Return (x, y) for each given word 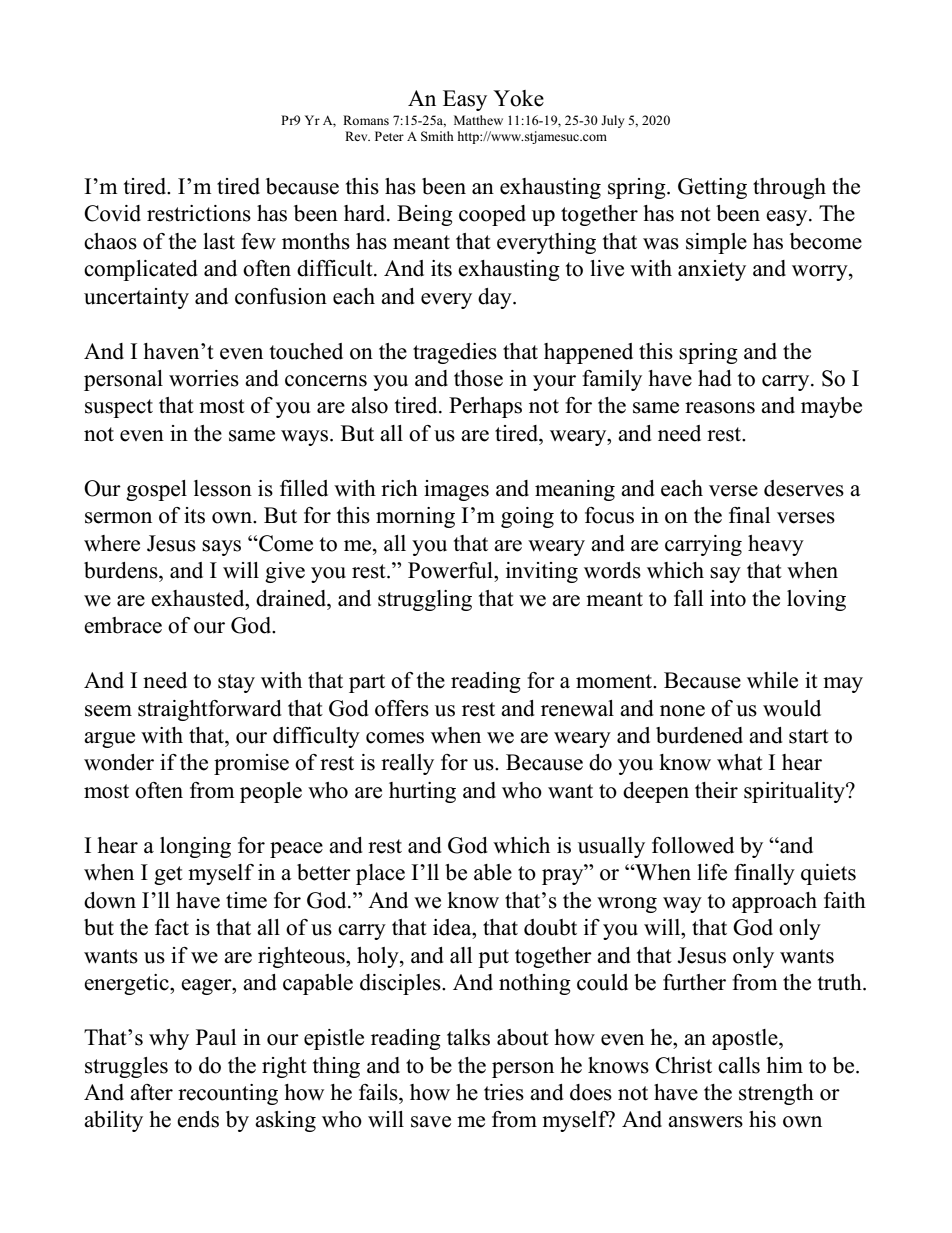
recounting (228, 1094)
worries (204, 378)
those (478, 378)
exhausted (199, 598)
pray (564, 877)
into (728, 598)
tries (504, 1092)
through (789, 188)
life (712, 872)
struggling (425, 600)
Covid (112, 213)
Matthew (478, 120)
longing (195, 847)
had (715, 378)
